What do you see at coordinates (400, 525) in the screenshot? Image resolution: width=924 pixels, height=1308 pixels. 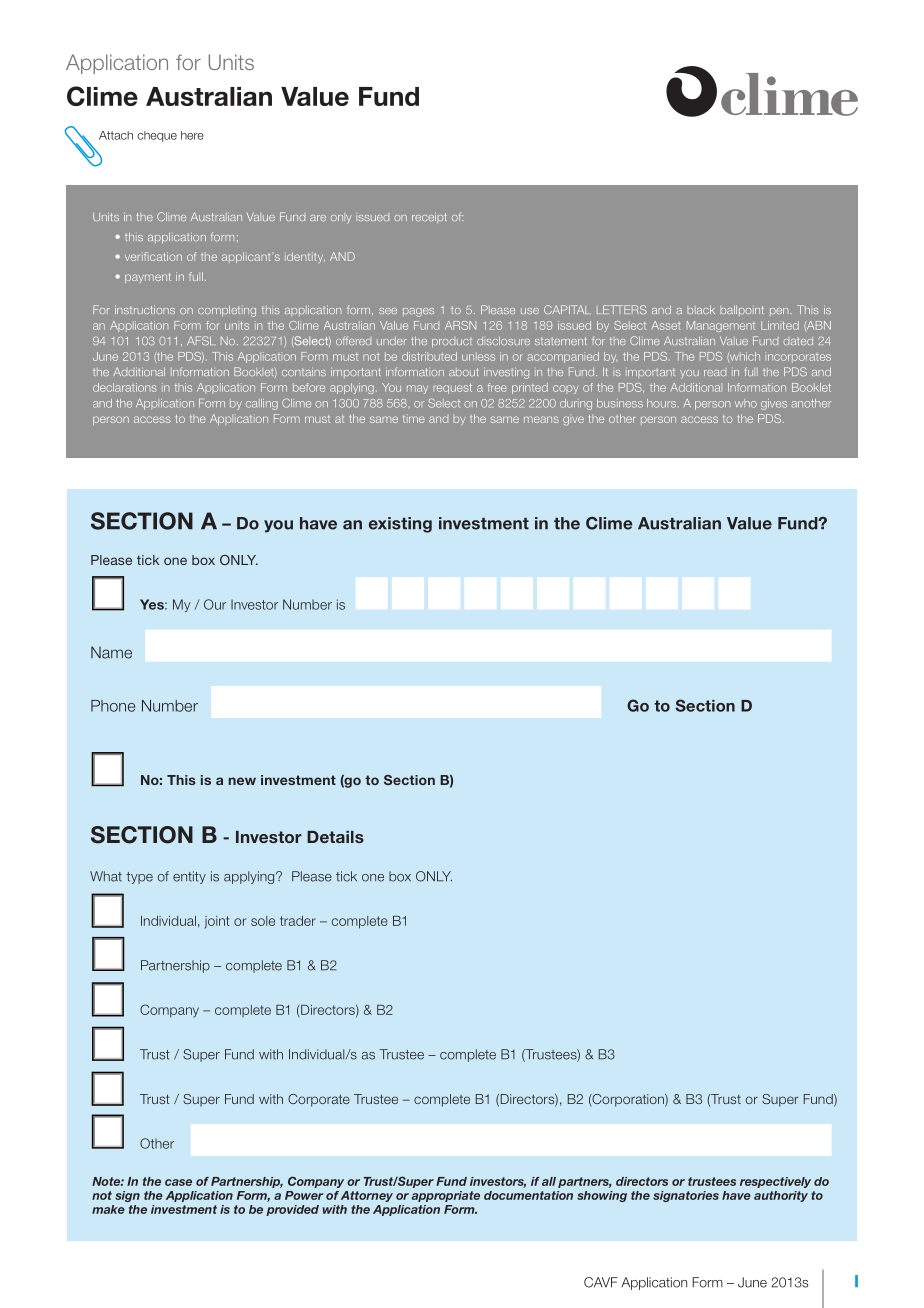 I see `existing` at bounding box center [400, 525].
